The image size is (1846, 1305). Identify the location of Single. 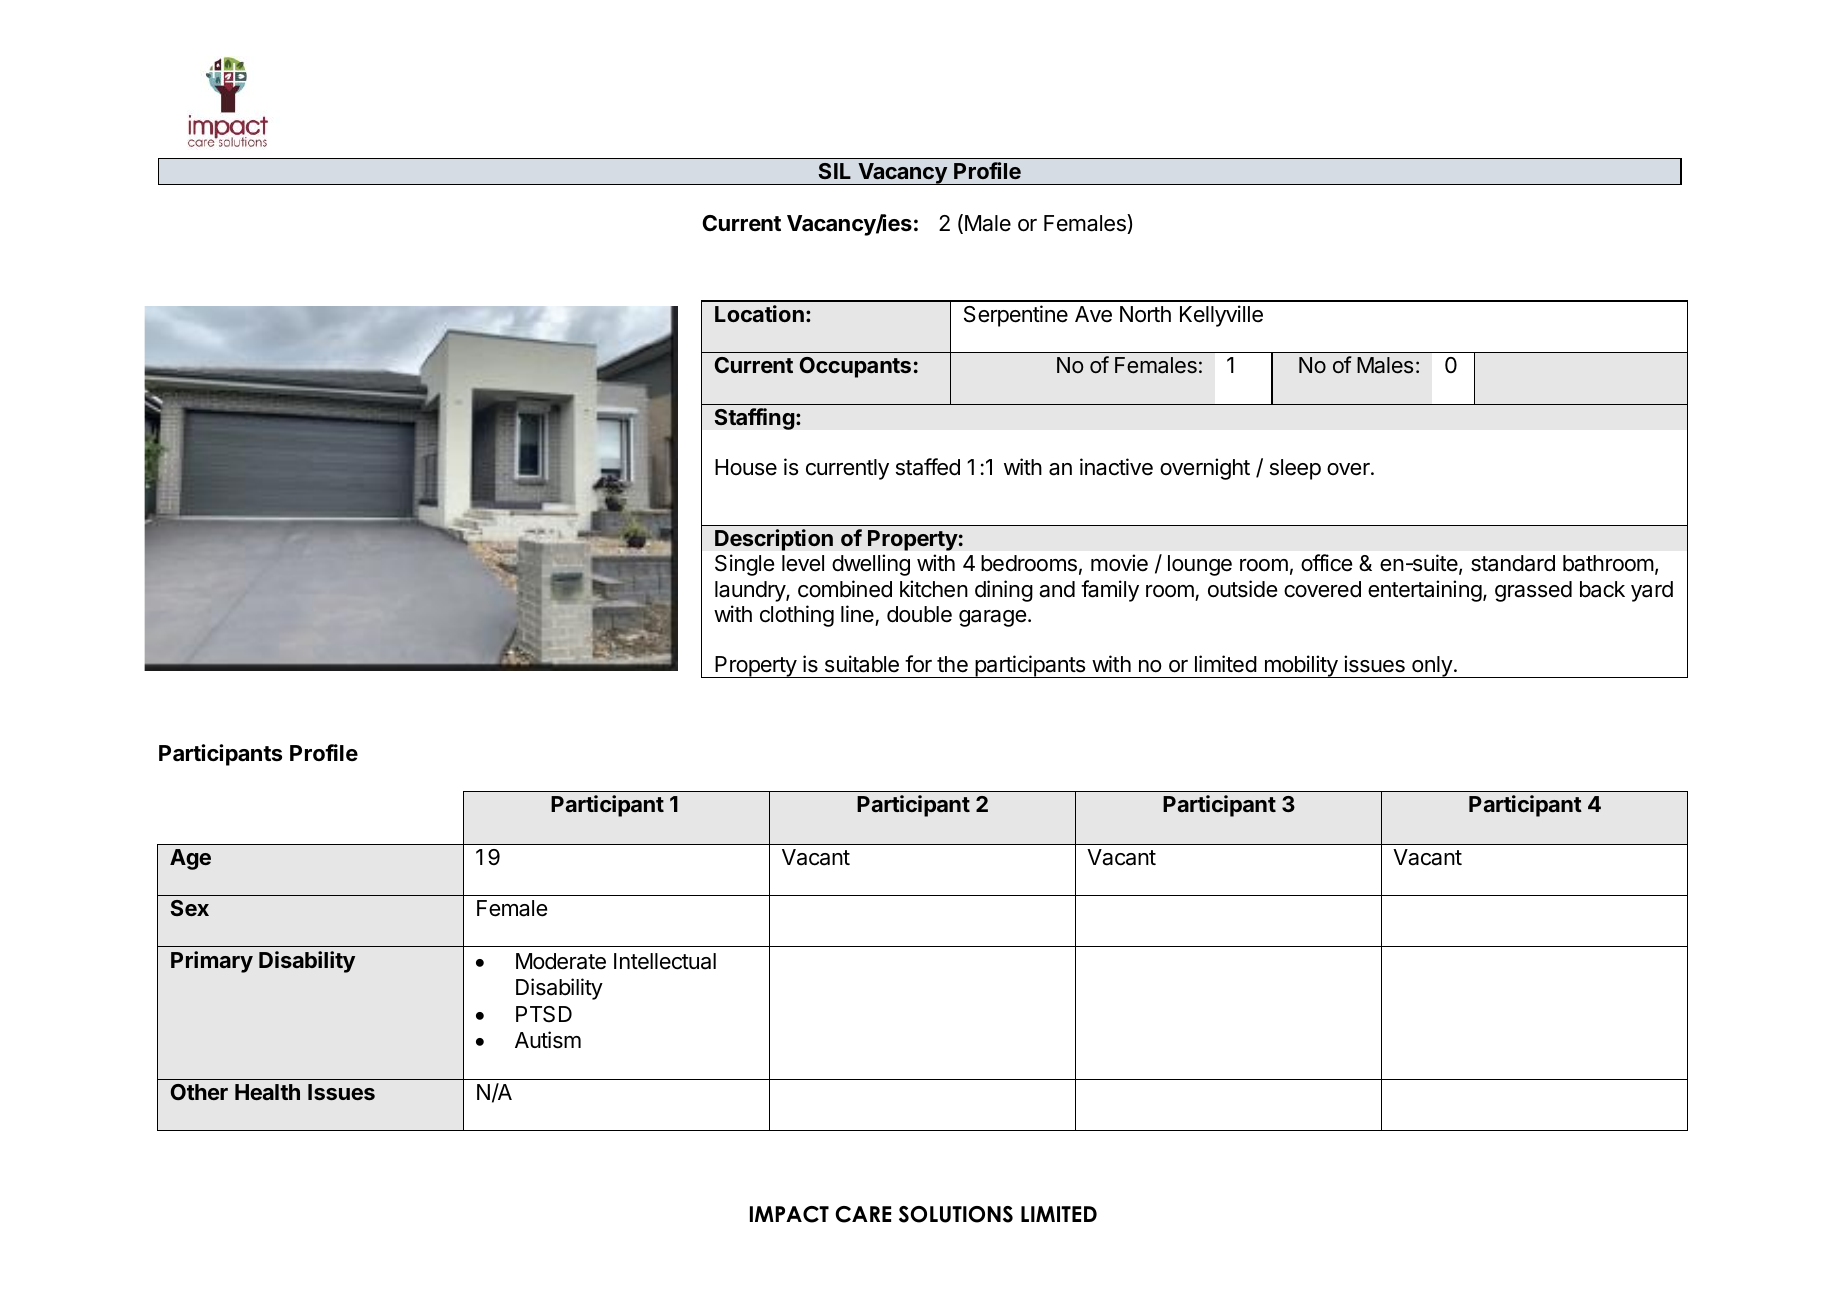
(744, 565).
